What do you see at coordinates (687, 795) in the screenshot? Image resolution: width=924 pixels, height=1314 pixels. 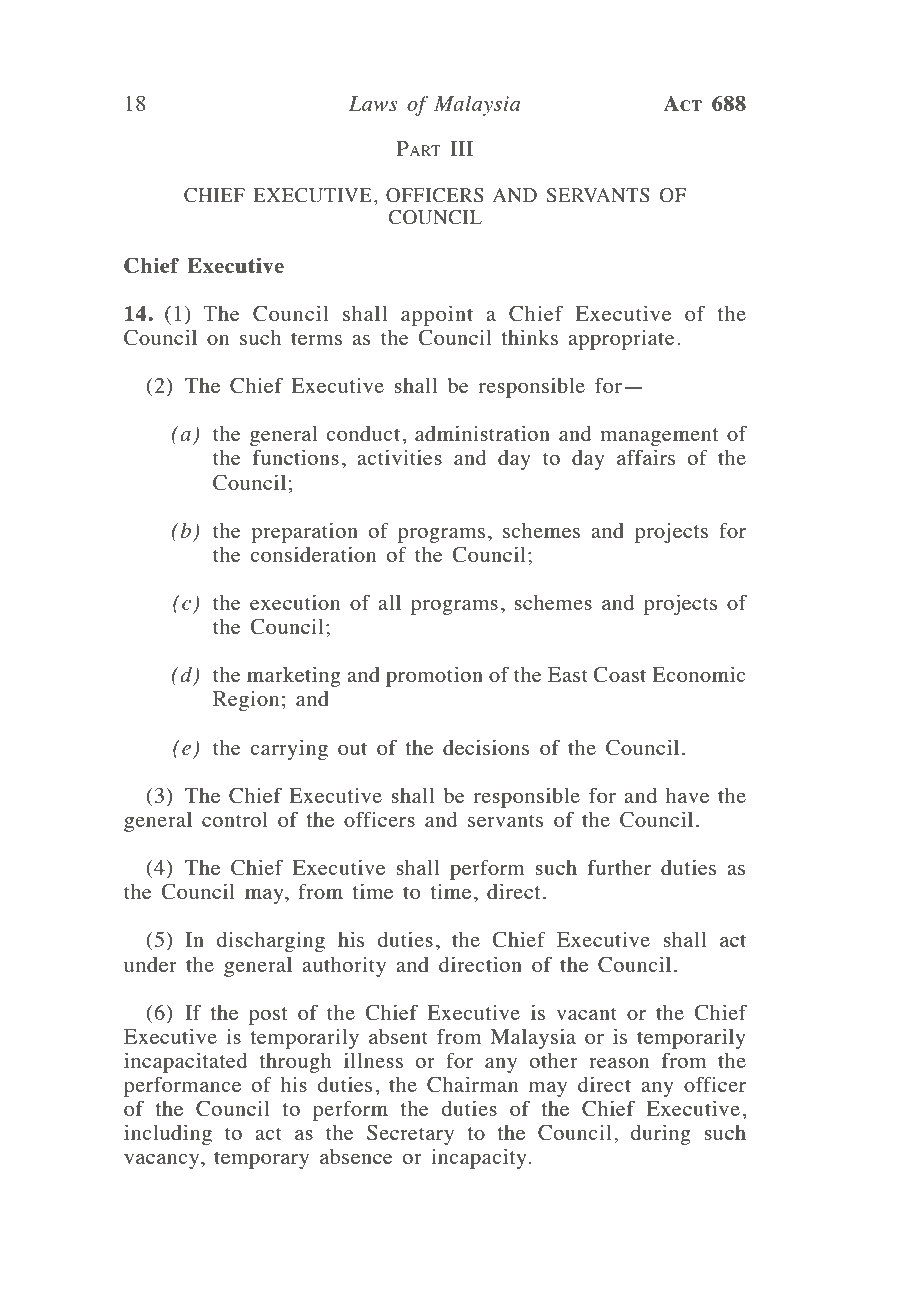 I see `have` at bounding box center [687, 795].
